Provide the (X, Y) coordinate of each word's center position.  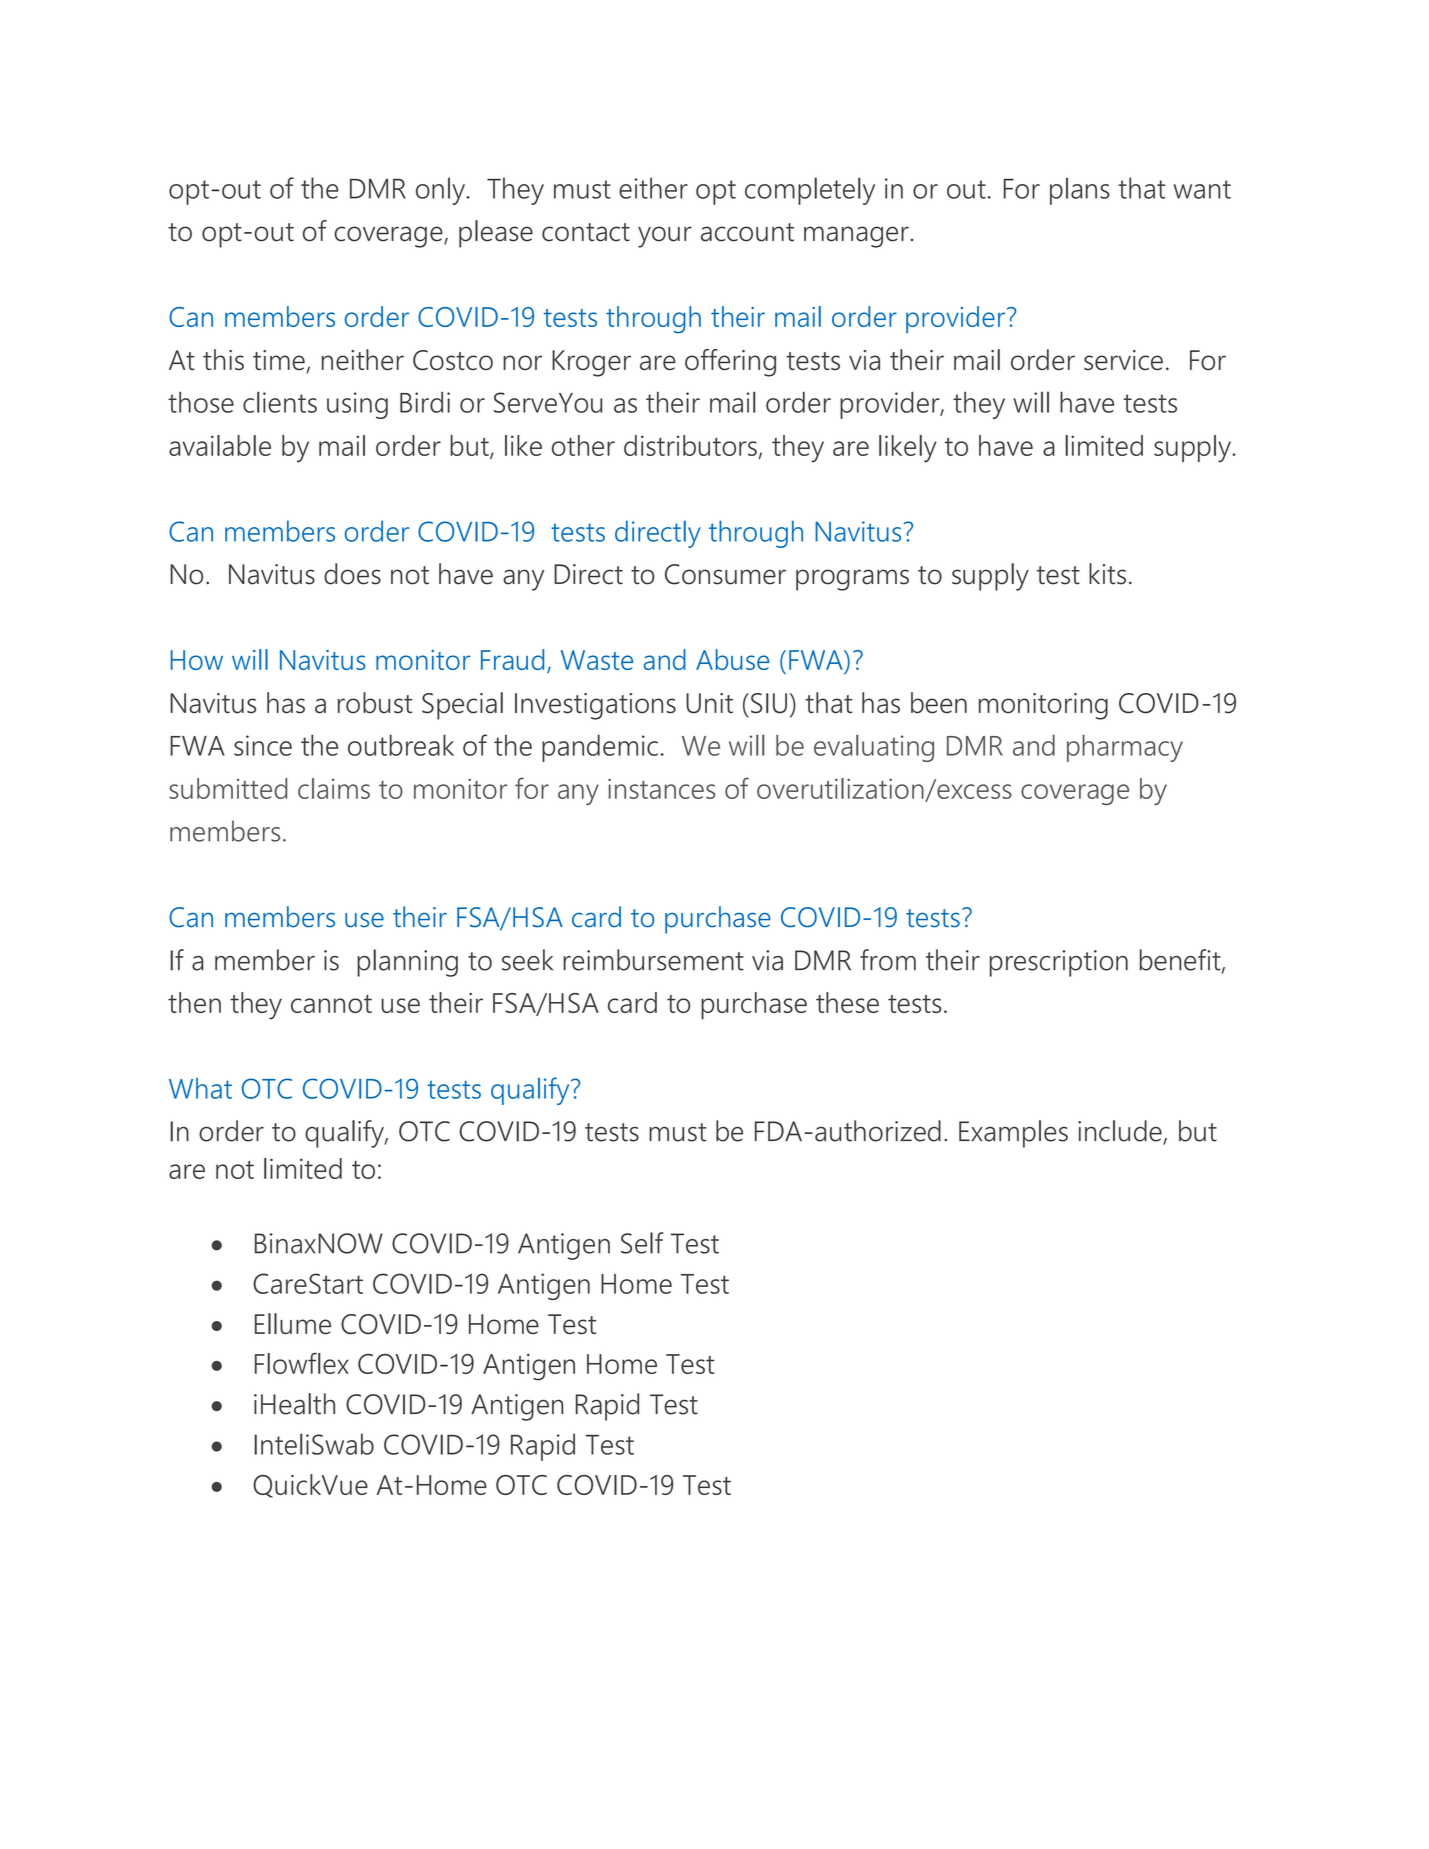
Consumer (725, 574)
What (200, 1088)
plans (1080, 191)
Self (642, 1243)
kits (1107, 574)
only (442, 191)
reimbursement (653, 960)
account (747, 232)
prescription (1059, 963)
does (352, 574)
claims (334, 788)
